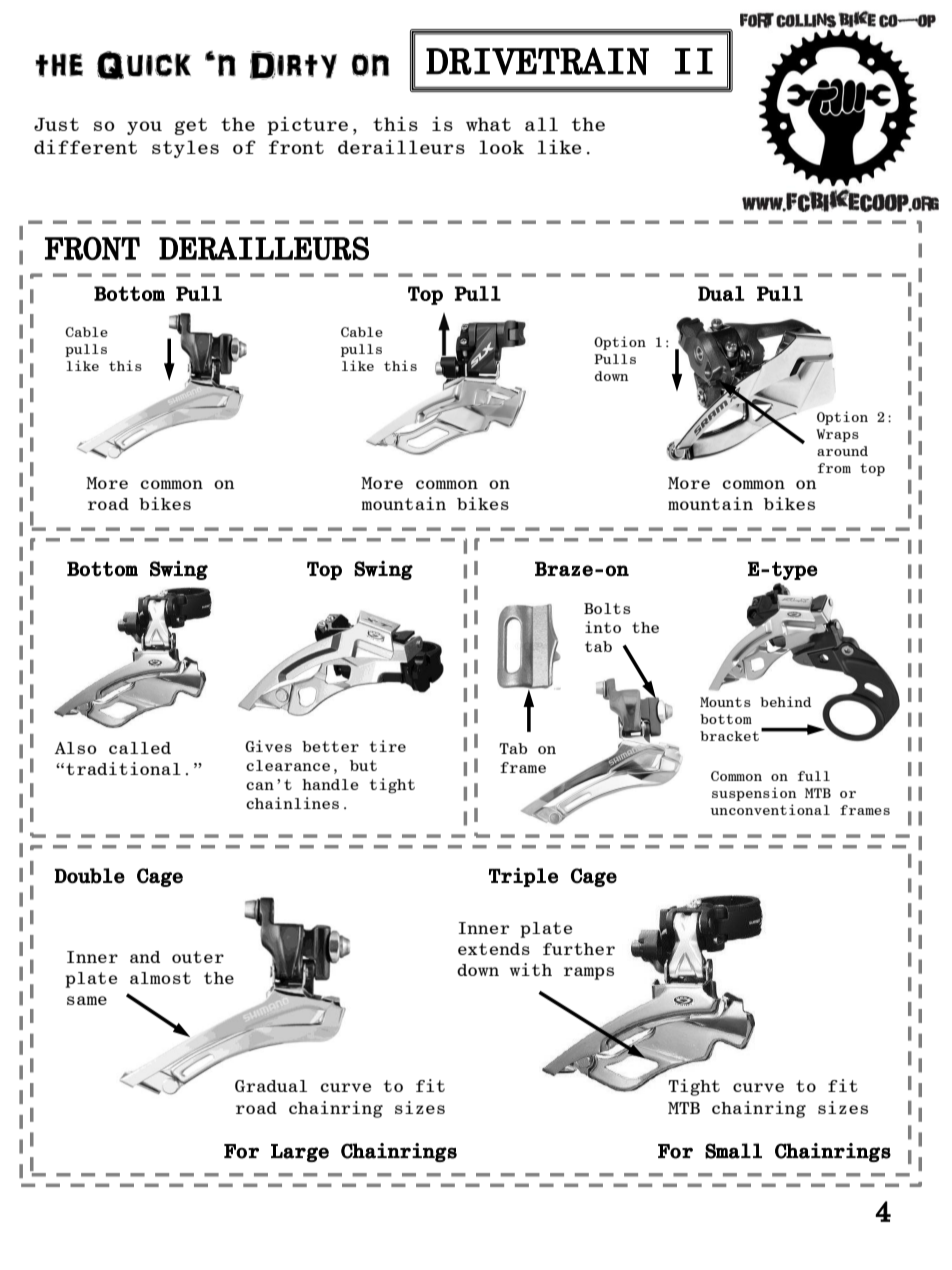 The height and width of the screenshot is (1270, 952). I want to click on traditional, so click(123, 768).
